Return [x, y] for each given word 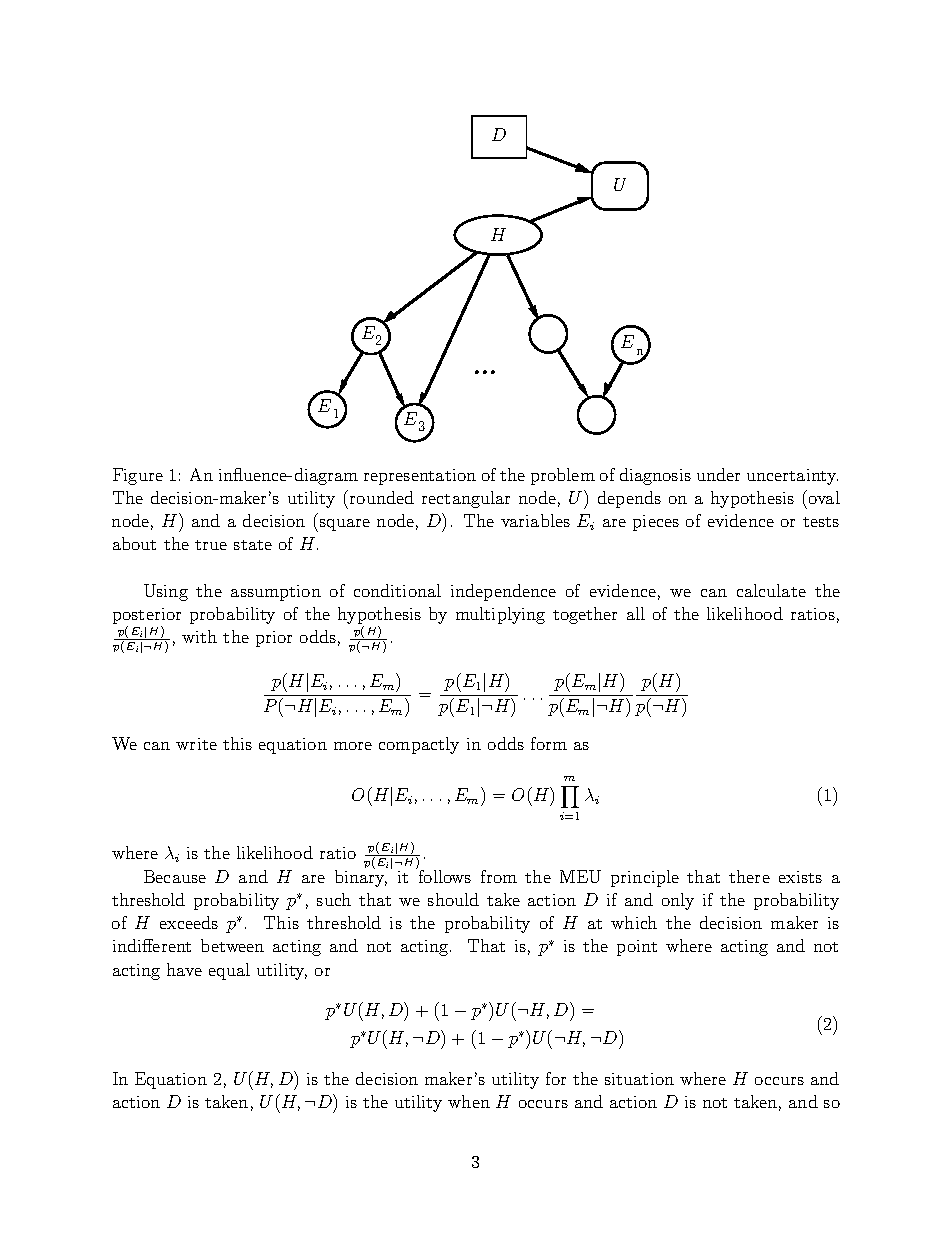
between [232, 945]
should [453, 899]
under [718, 474]
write [196, 744]
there [749, 876]
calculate [771, 590]
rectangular [466, 499]
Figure [138, 476]
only [678, 901]
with [199, 636]
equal [229, 971]
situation [639, 1079]
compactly [419, 745]
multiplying [500, 615]
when [469, 1101]
